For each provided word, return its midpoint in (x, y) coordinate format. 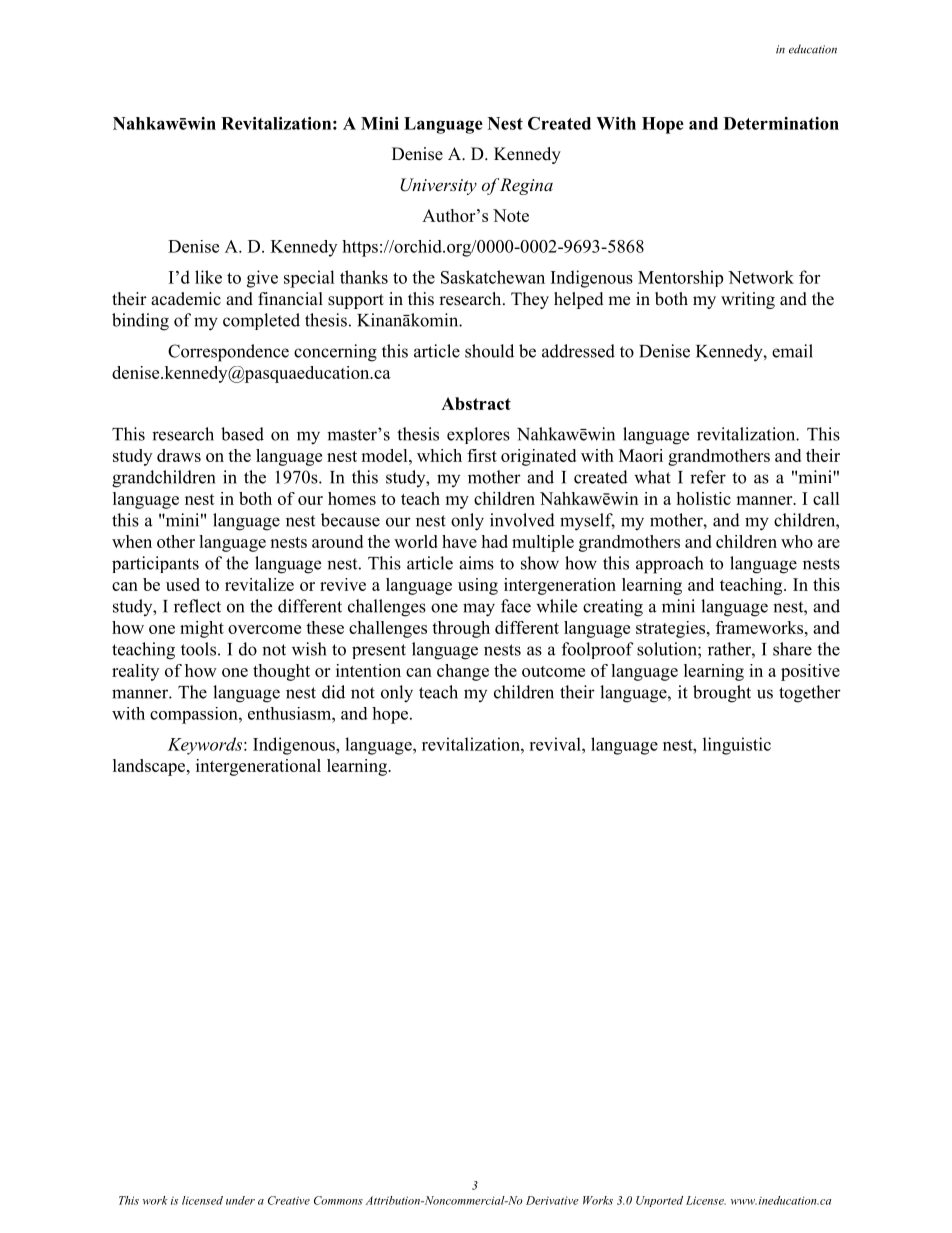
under (240, 1200)
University (438, 186)
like (208, 277)
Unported (659, 1201)
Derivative (552, 1200)
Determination (781, 123)
